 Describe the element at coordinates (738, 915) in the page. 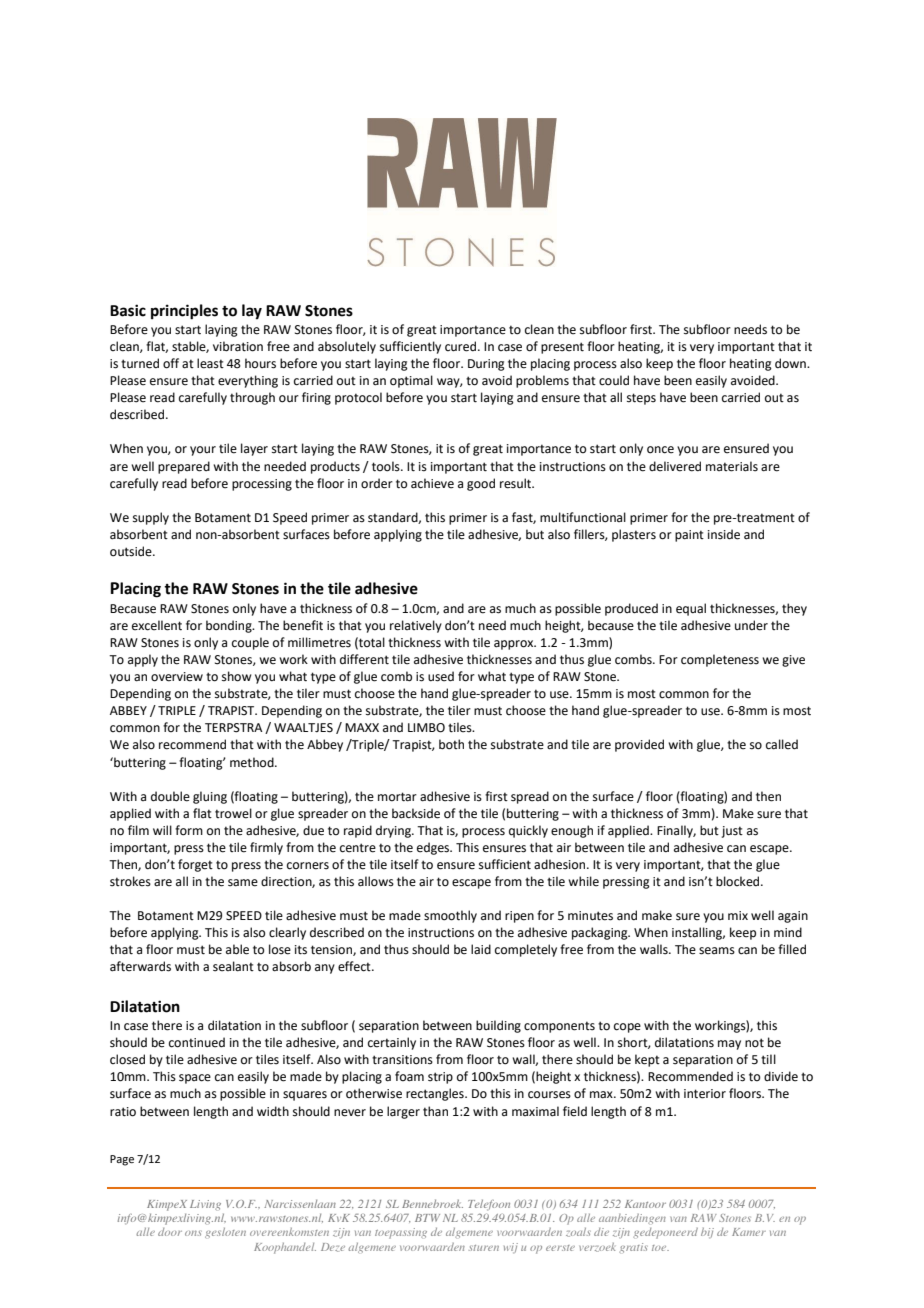

I see `mix` at that location.
